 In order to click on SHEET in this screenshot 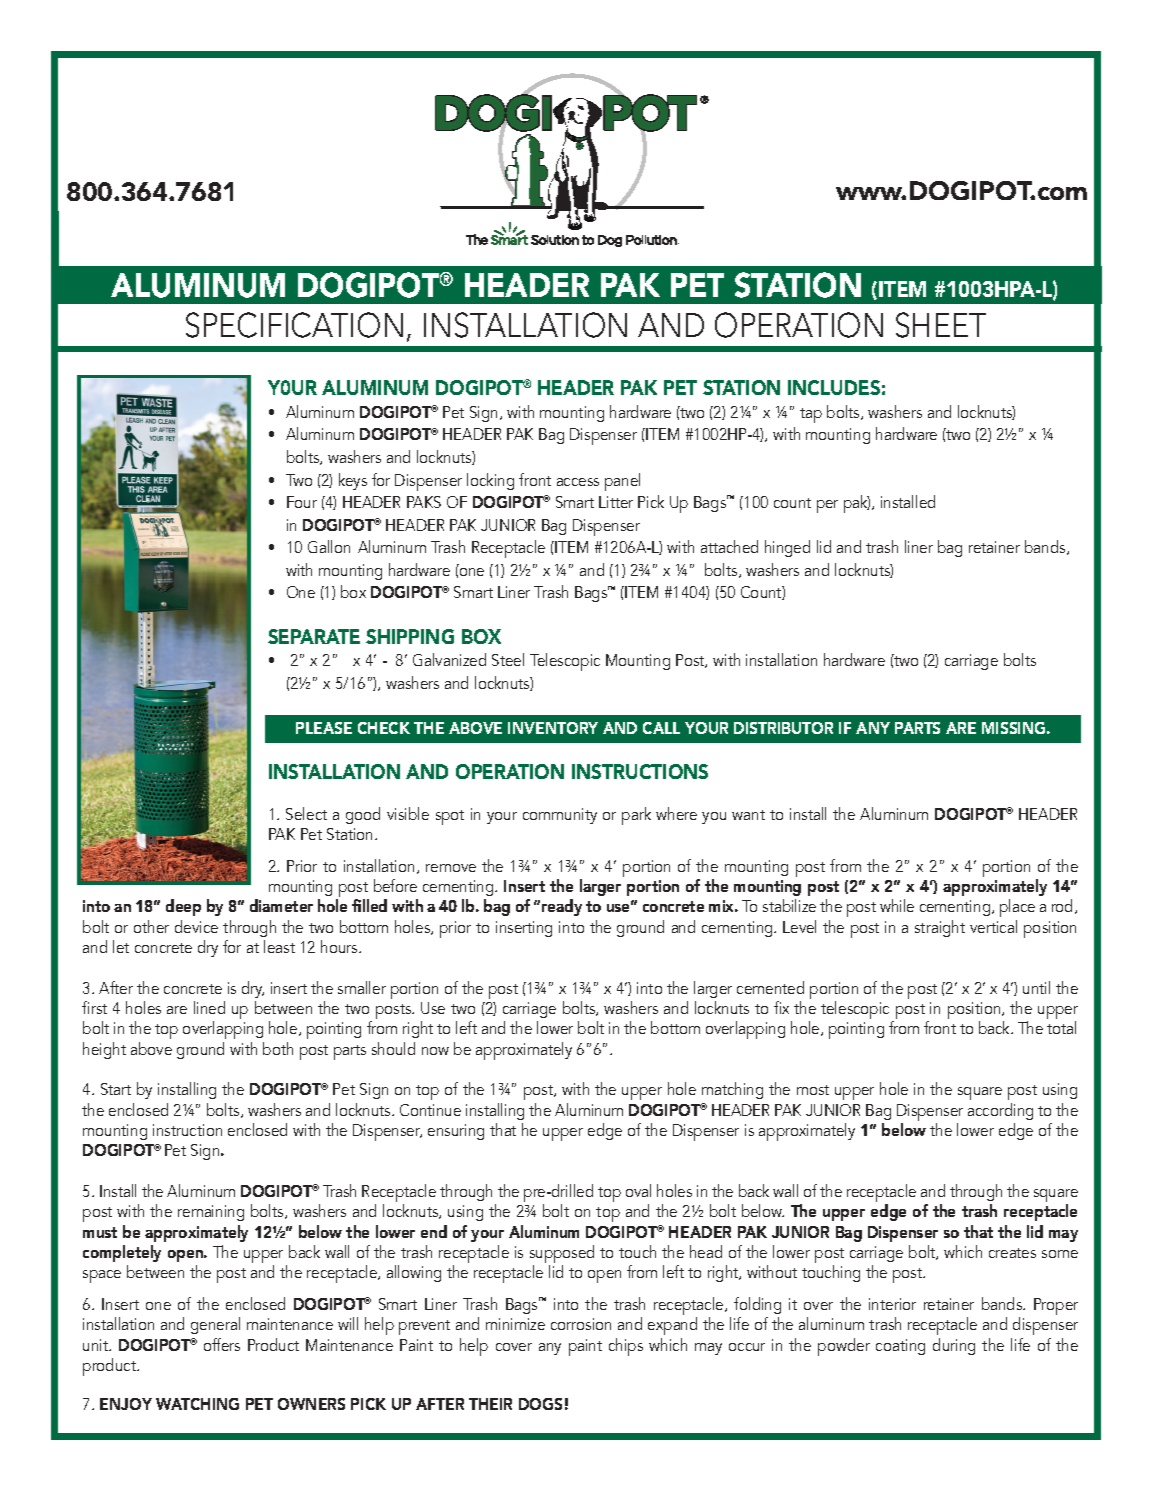, I will do `click(941, 325)`.
